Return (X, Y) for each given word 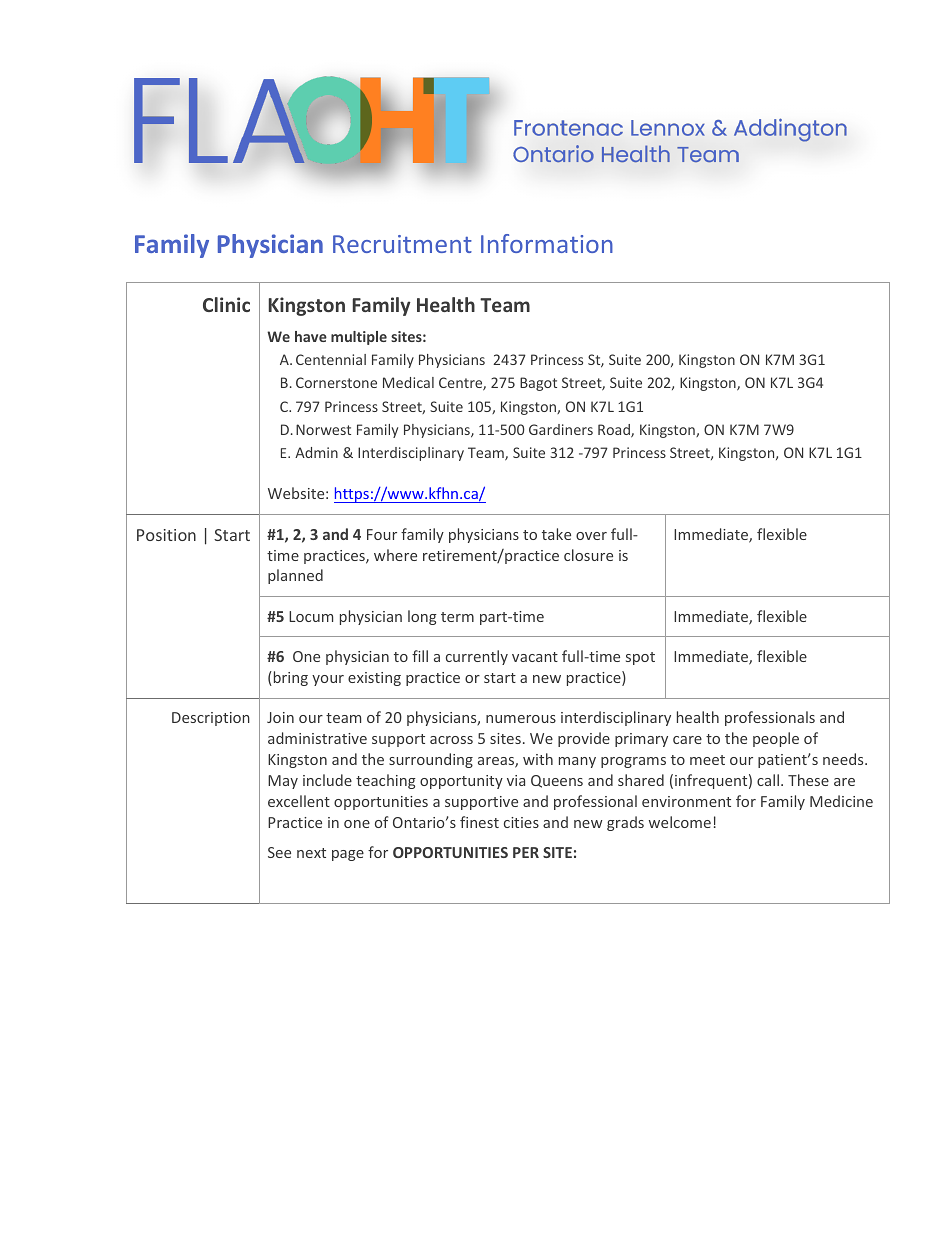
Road (615, 431)
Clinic (226, 304)
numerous (521, 719)
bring (289, 678)
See (279, 852)
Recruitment (402, 244)
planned (295, 576)
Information (547, 243)
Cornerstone (336, 382)
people (776, 739)
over (591, 536)
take (556, 534)
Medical (408, 382)
